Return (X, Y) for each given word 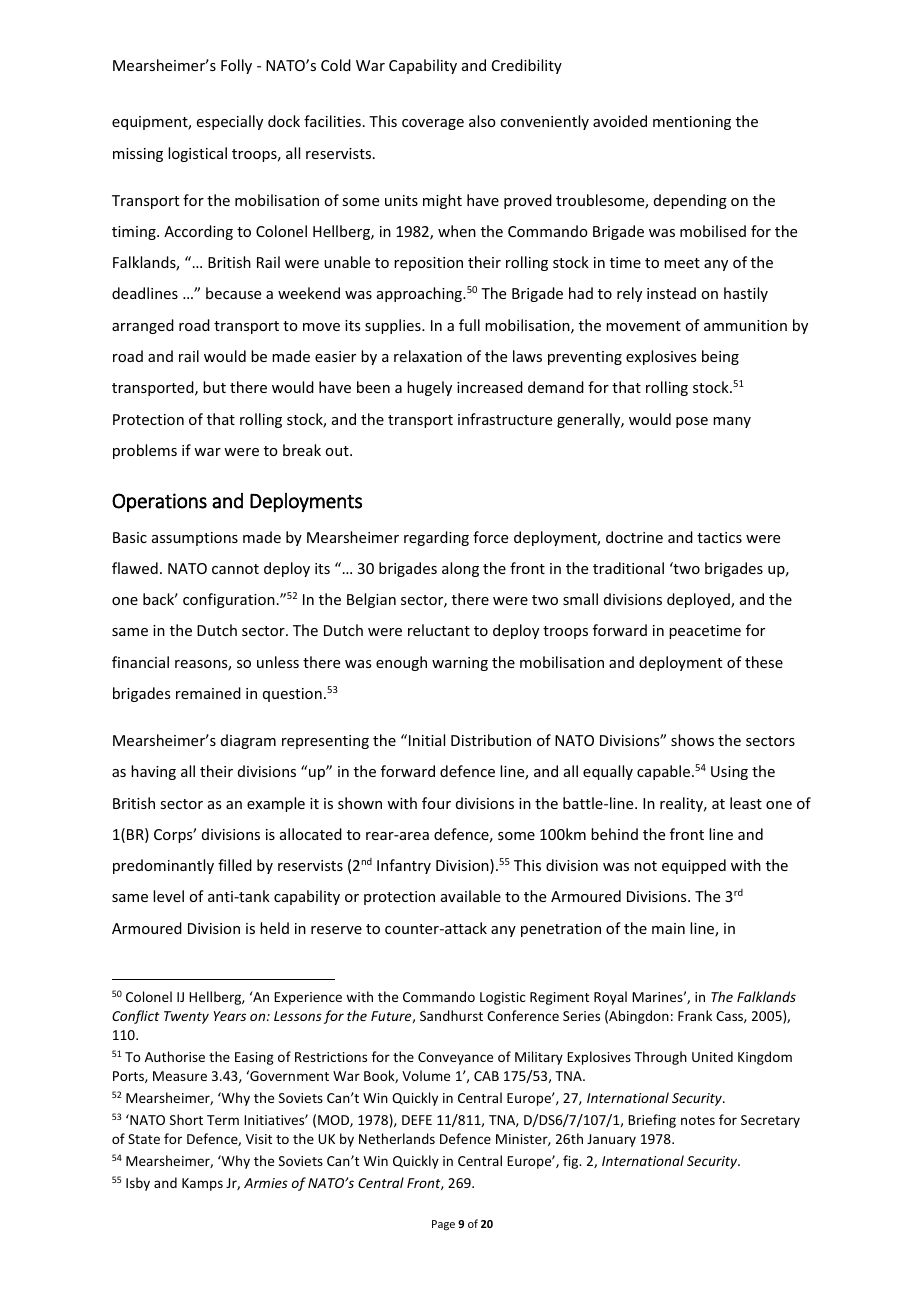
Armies (266, 1183)
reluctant (439, 630)
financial (140, 662)
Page (443, 1225)
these (764, 662)
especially (230, 122)
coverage (433, 124)
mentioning (692, 123)
